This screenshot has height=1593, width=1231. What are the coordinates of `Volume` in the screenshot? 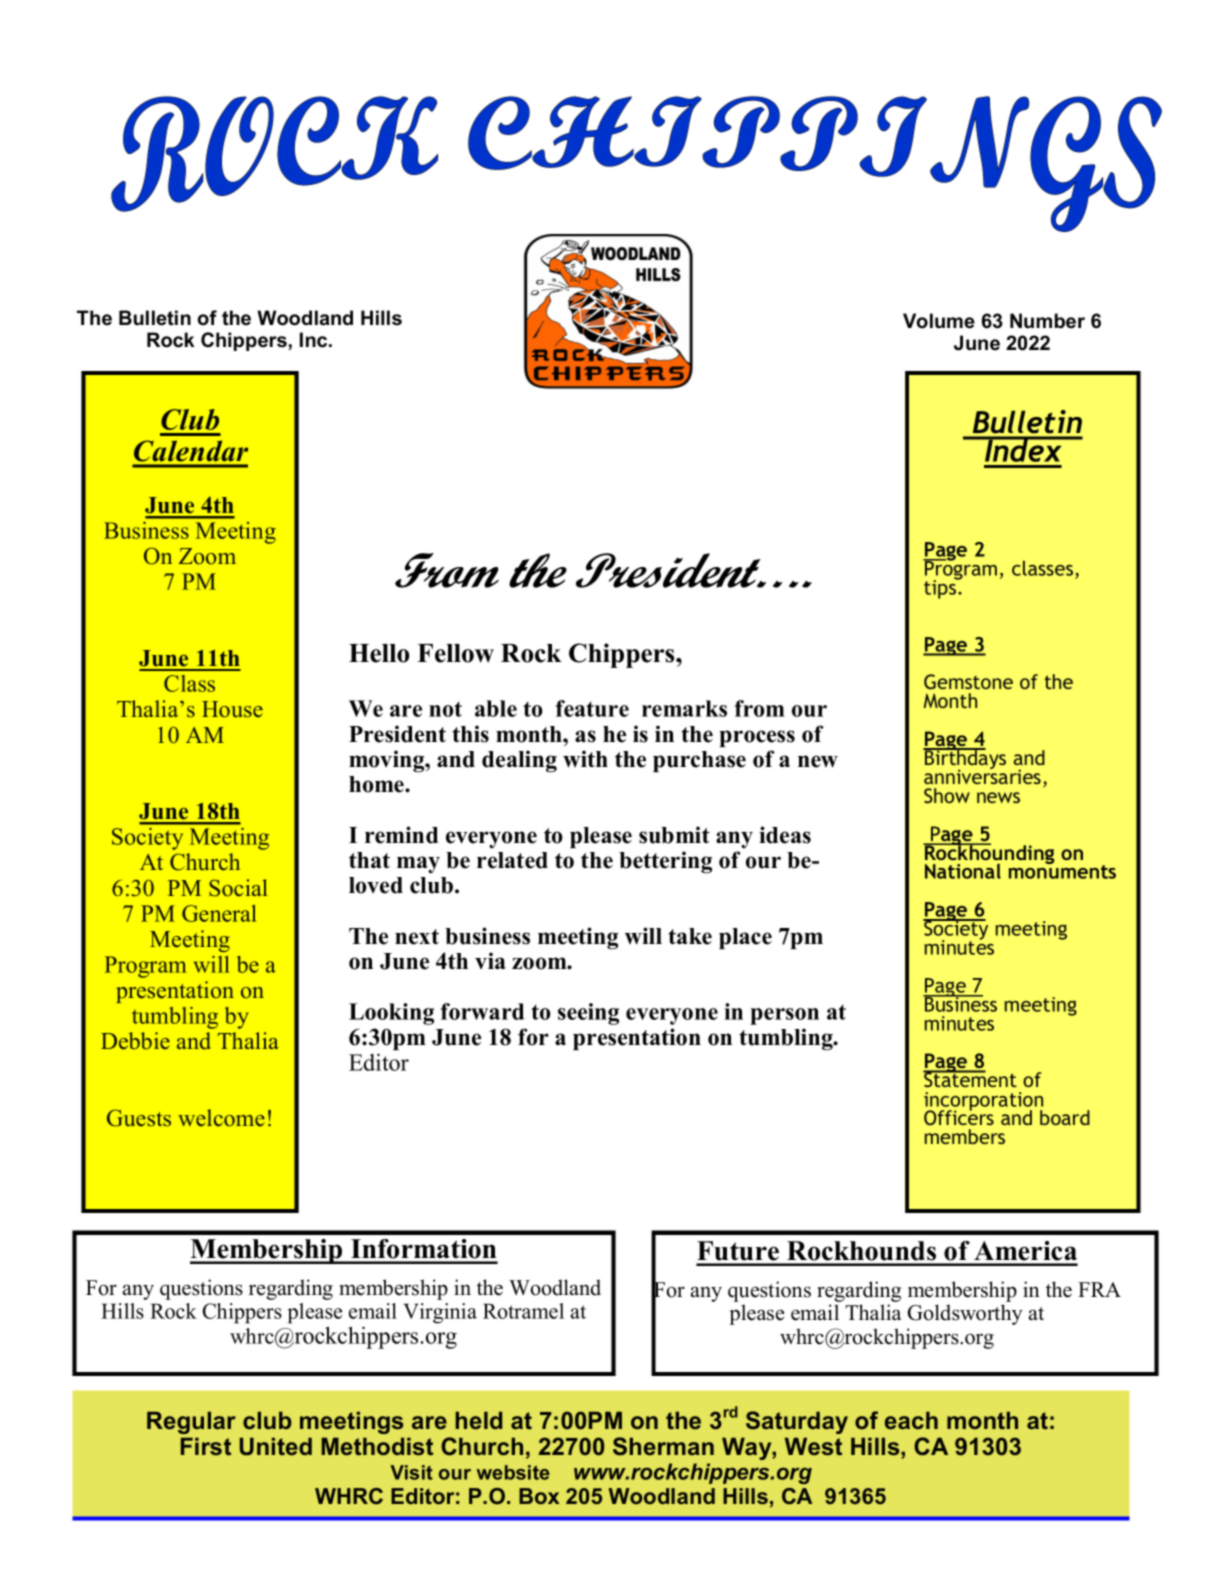 It's located at (939, 321).
